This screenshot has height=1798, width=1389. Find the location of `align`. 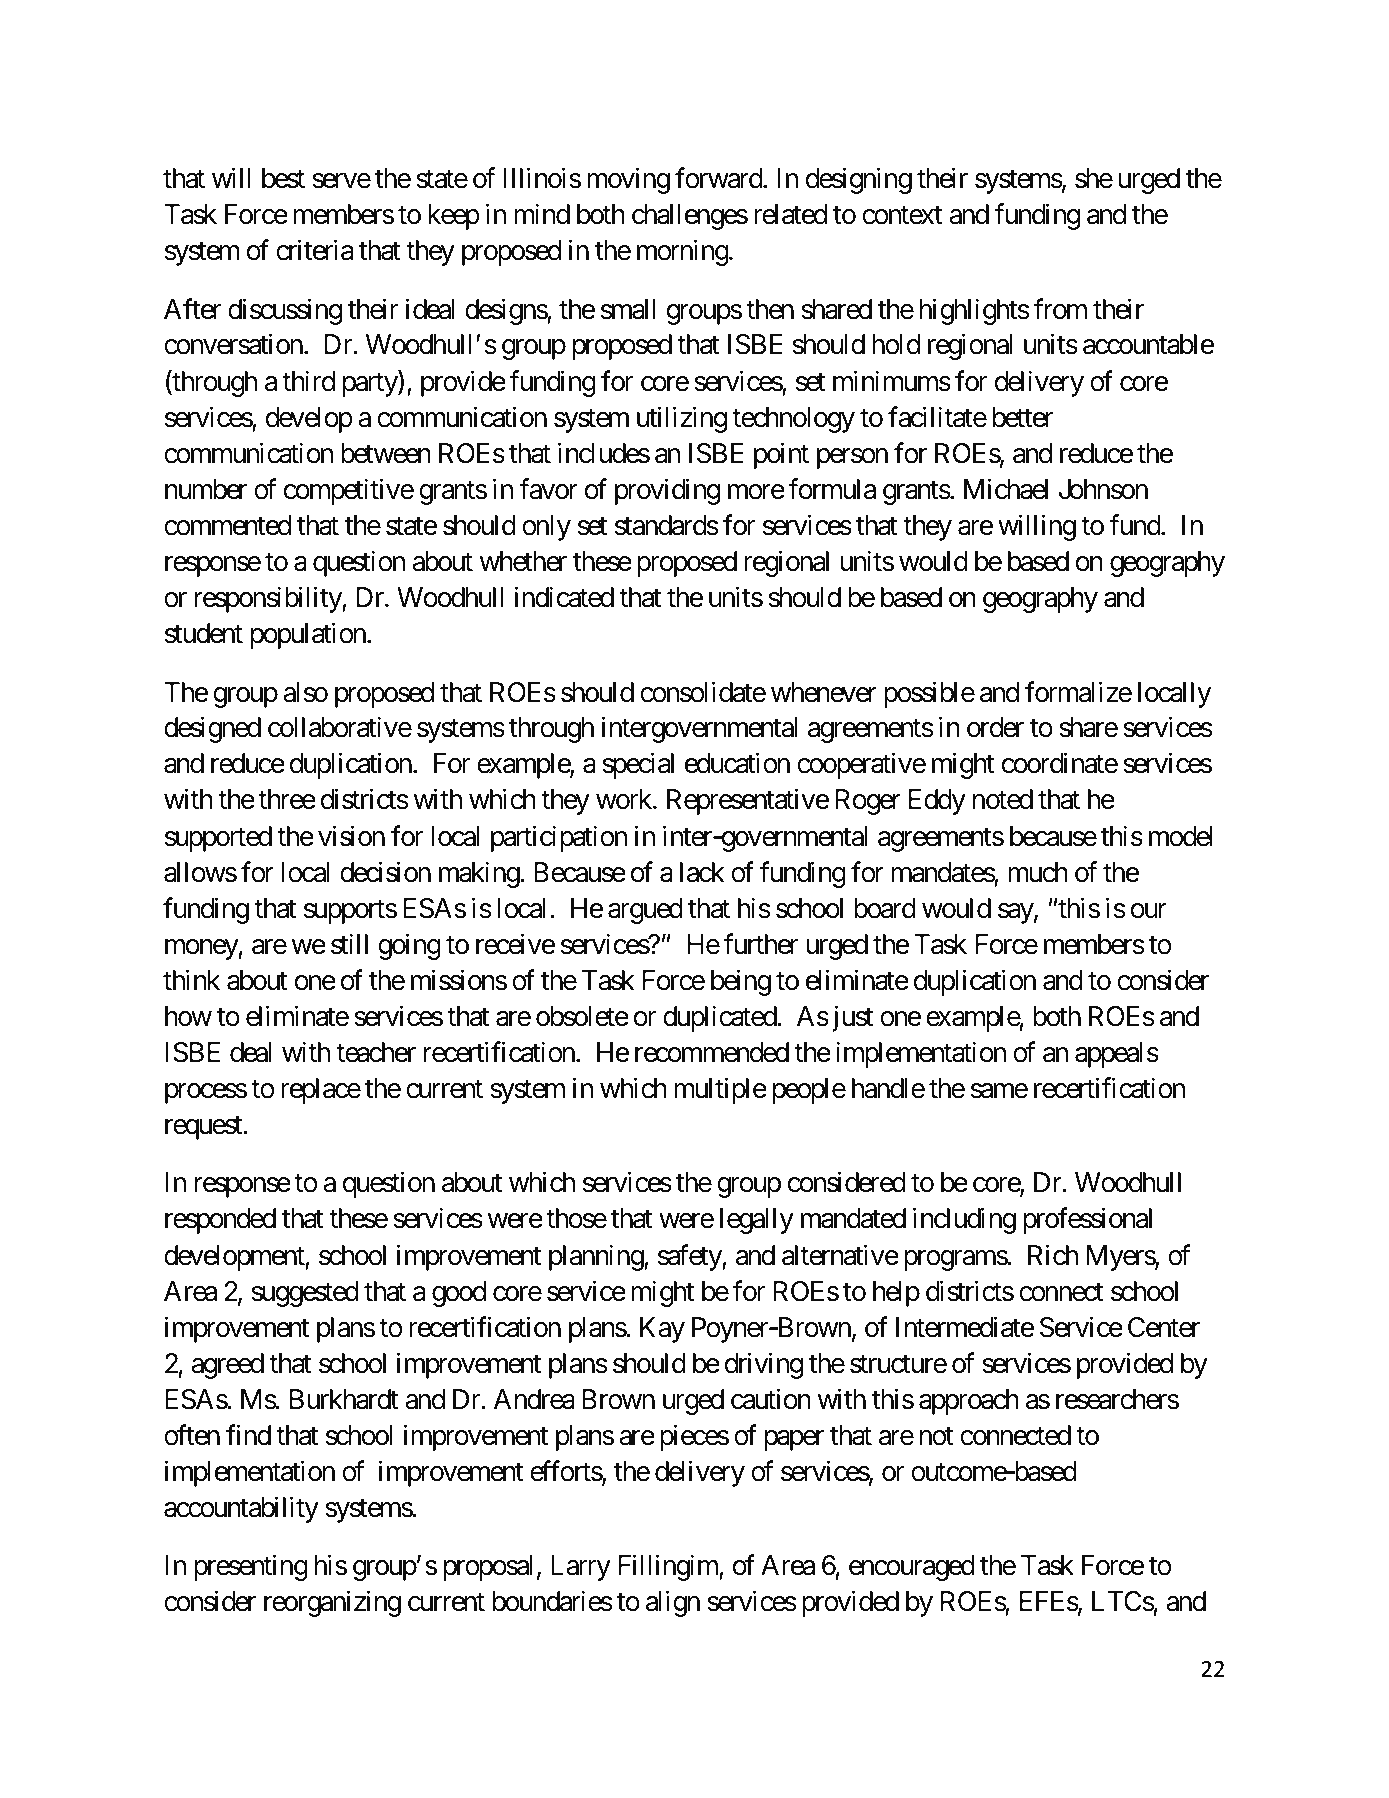

align is located at coordinates (673, 1604).
